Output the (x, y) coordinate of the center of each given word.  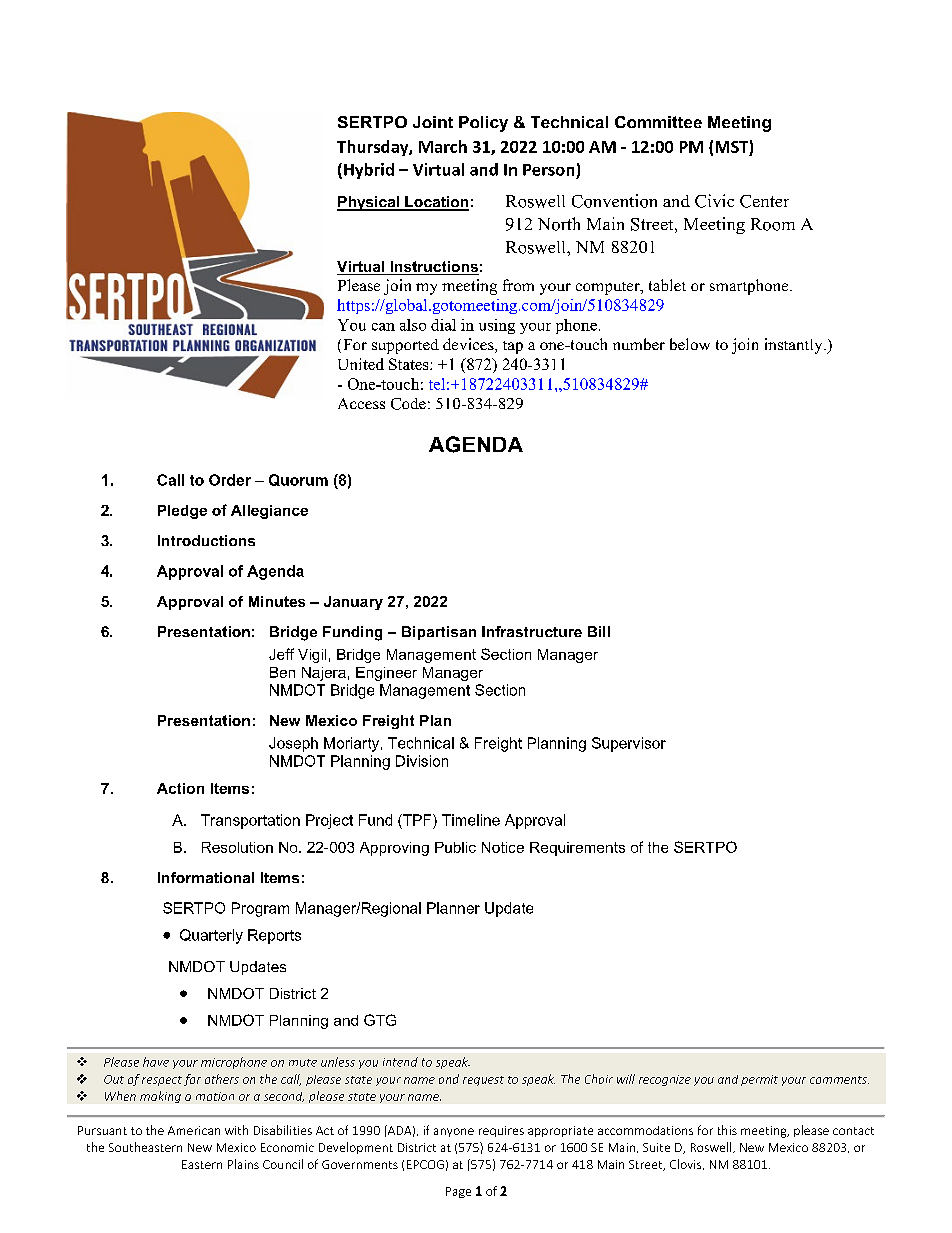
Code (408, 404)
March (443, 146)
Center (764, 201)
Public (455, 847)
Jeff (281, 654)
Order (230, 480)
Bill (599, 631)
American (194, 1130)
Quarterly (211, 936)
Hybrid (369, 171)
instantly (795, 346)
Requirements (577, 849)
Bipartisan (439, 633)
